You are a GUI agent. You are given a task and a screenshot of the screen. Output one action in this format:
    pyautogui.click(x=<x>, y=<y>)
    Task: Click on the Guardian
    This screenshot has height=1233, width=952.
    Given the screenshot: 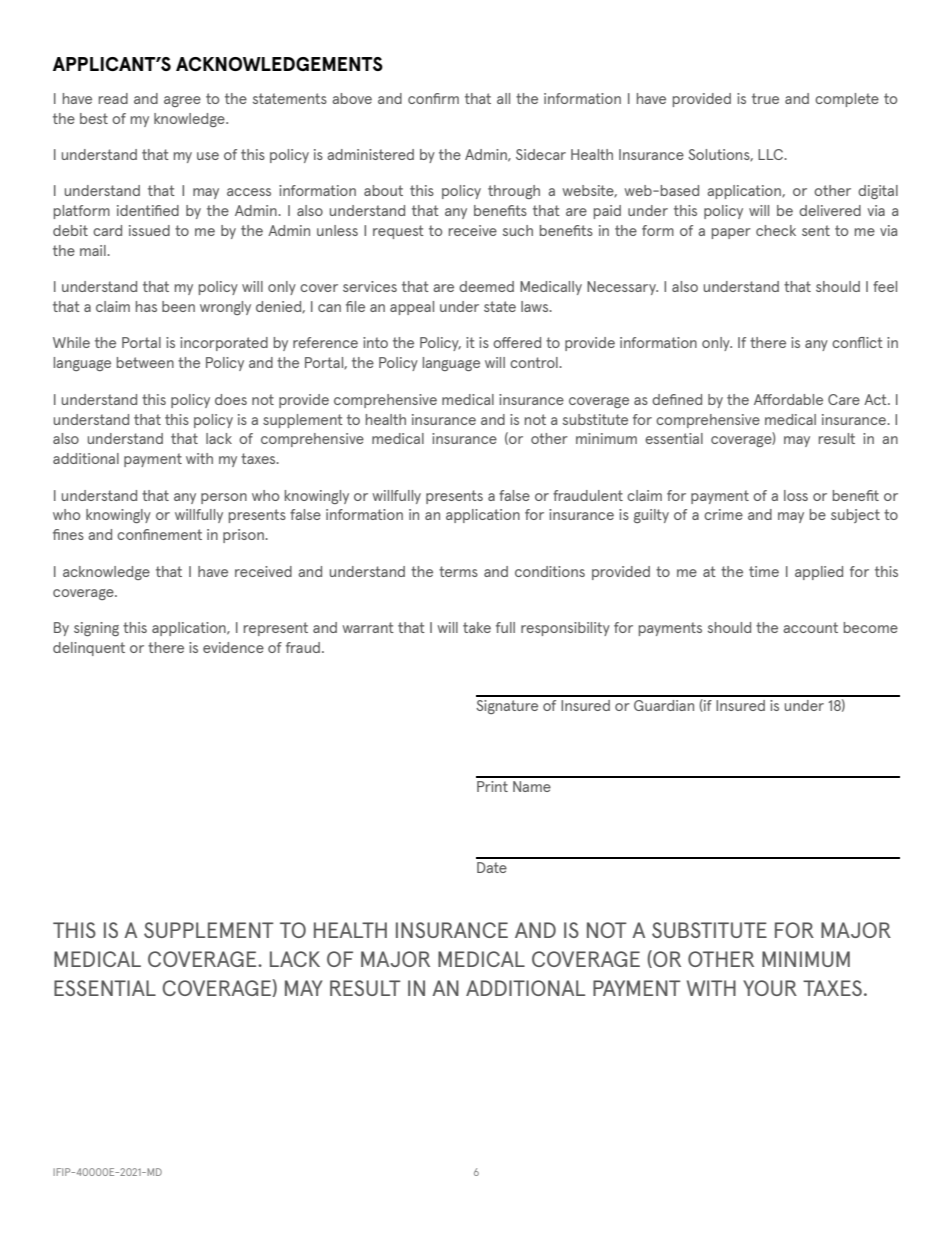 What is the action you would take?
    pyautogui.click(x=664, y=705)
